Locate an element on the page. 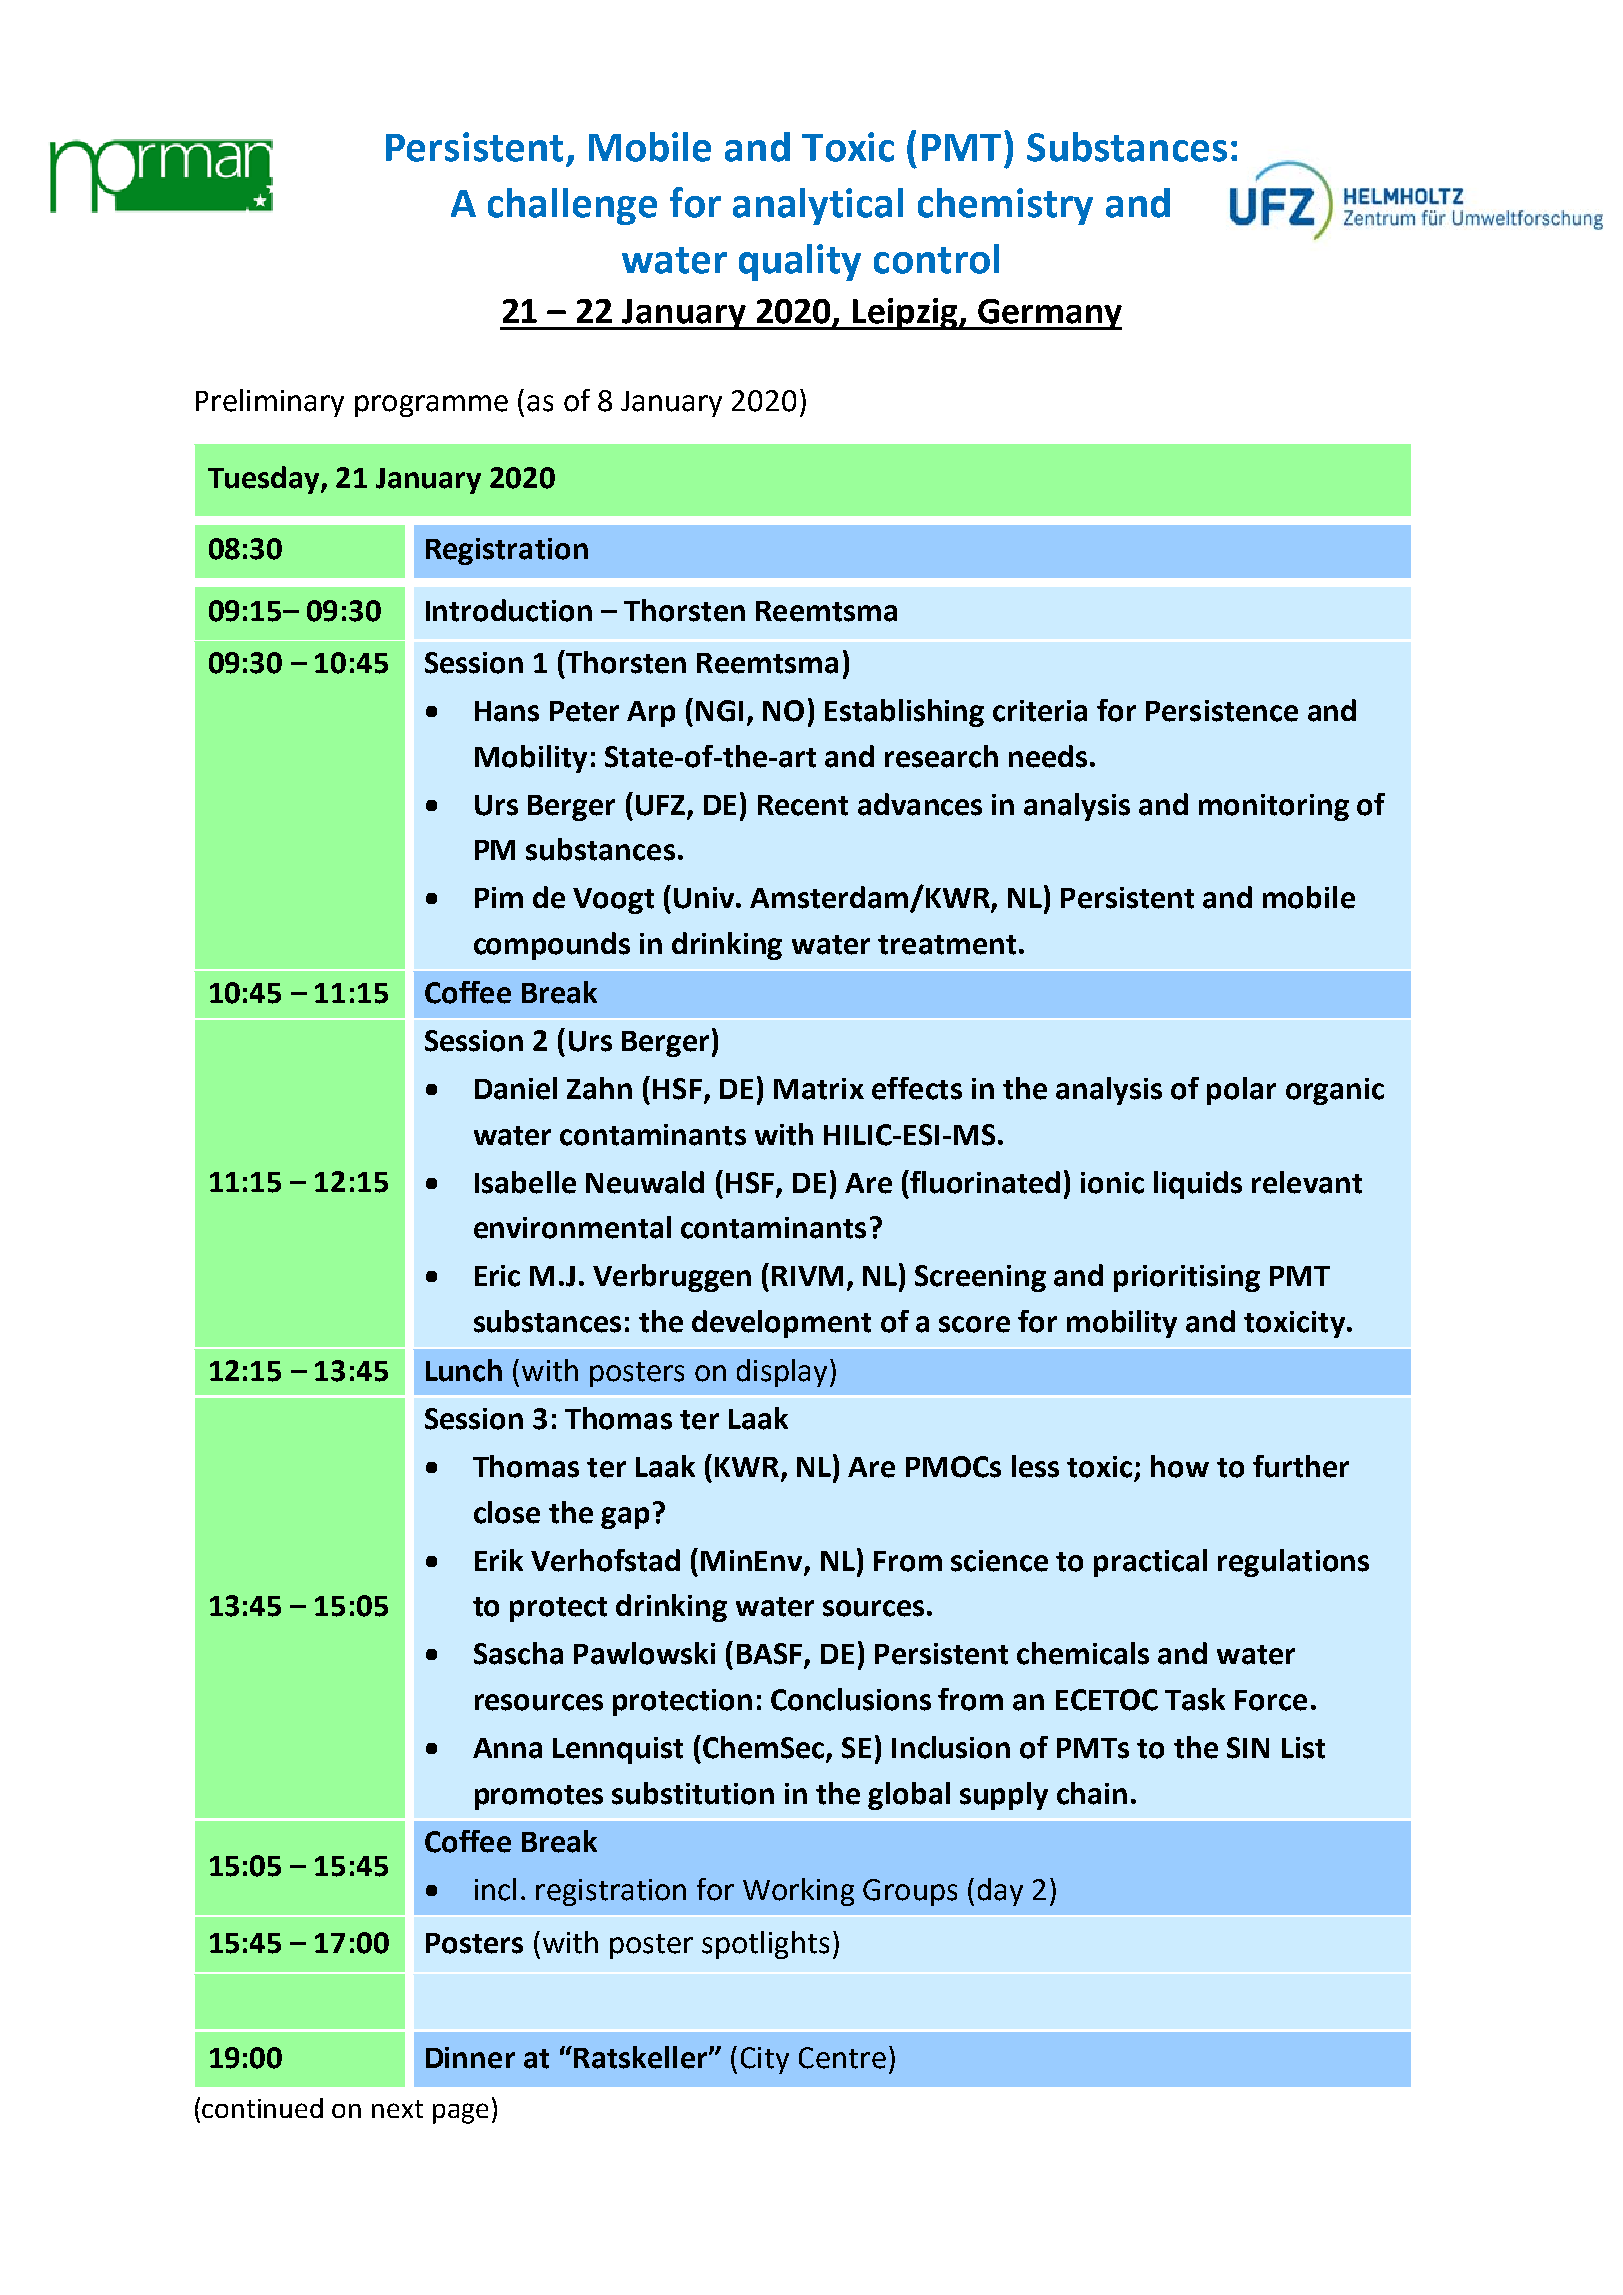 The width and height of the page is (1623, 2295). chain is located at coordinates (1092, 1793).
